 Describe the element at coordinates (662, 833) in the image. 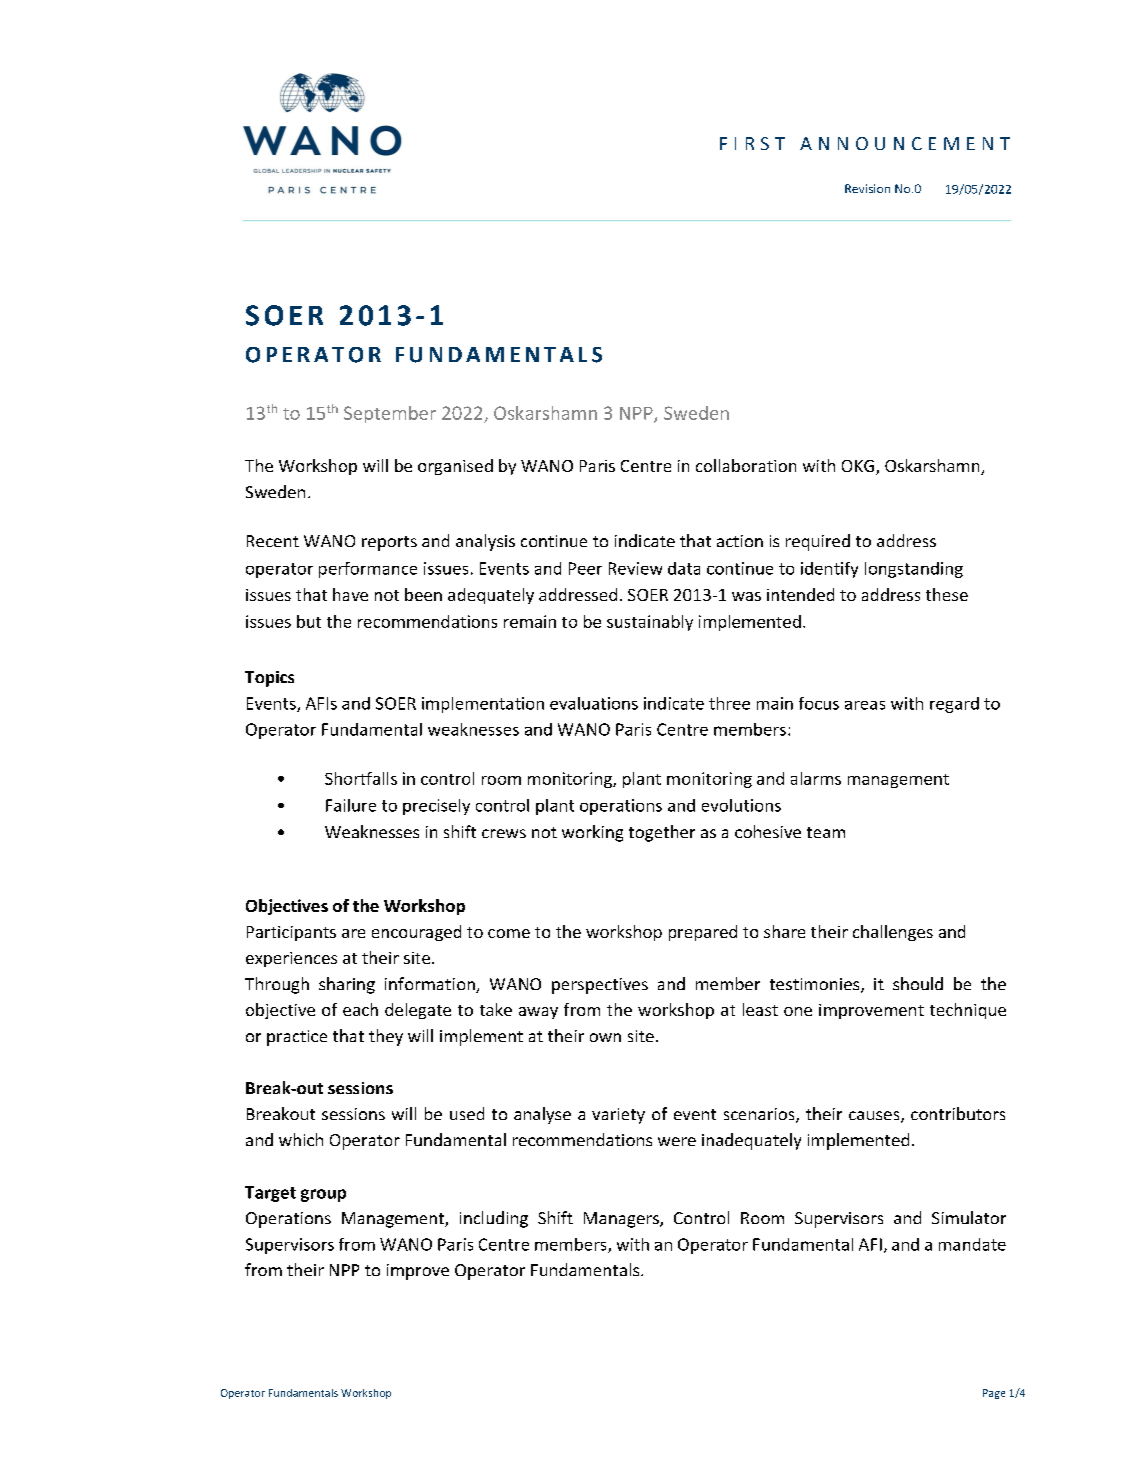

I see `together` at that location.
